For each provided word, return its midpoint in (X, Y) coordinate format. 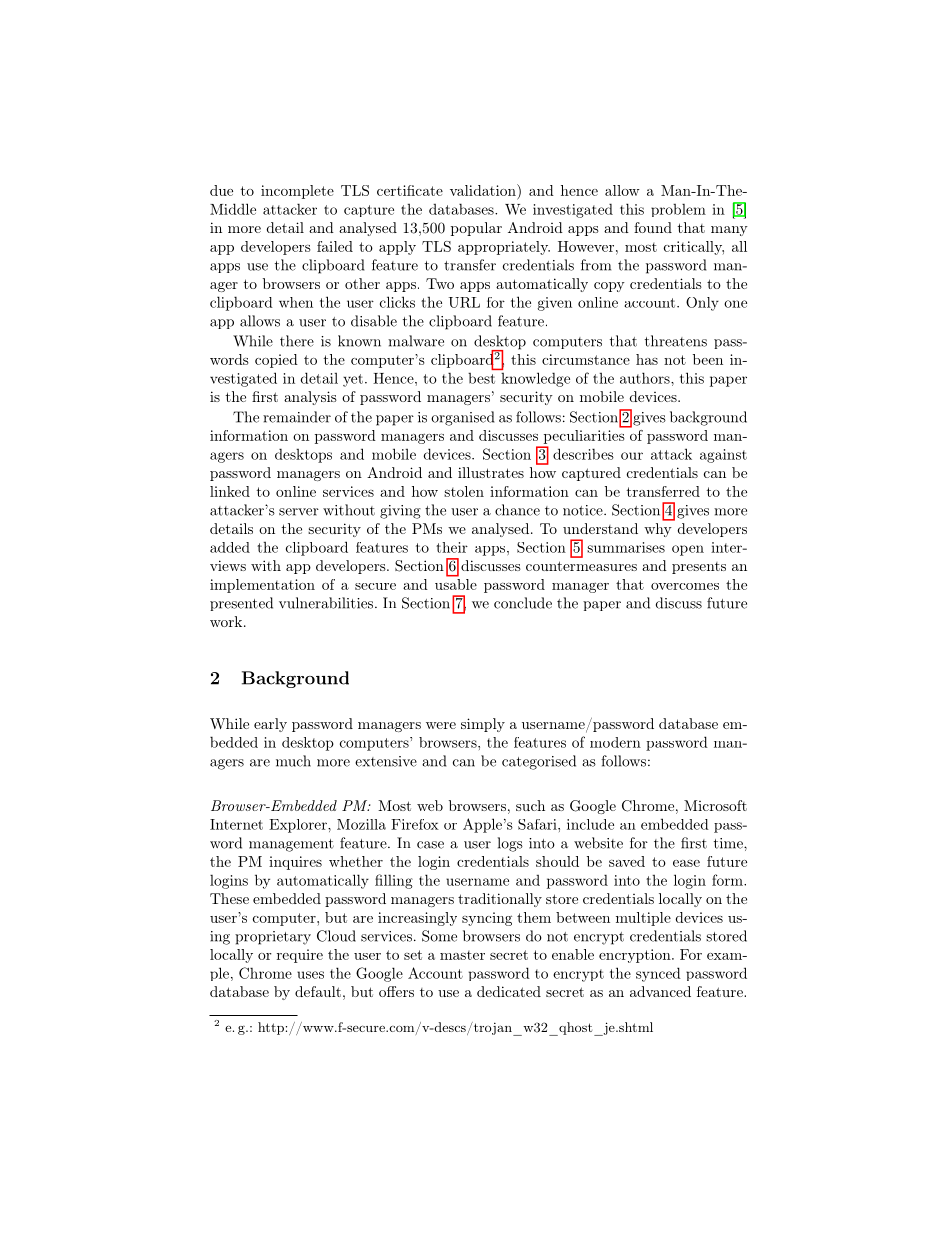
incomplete (297, 192)
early (270, 725)
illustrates (491, 472)
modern (615, 742)
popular (476, 229)
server (299, 512)
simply (483, 725)
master (462, 955)
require (300, 956)
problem (678, 210)
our (632, 456)
